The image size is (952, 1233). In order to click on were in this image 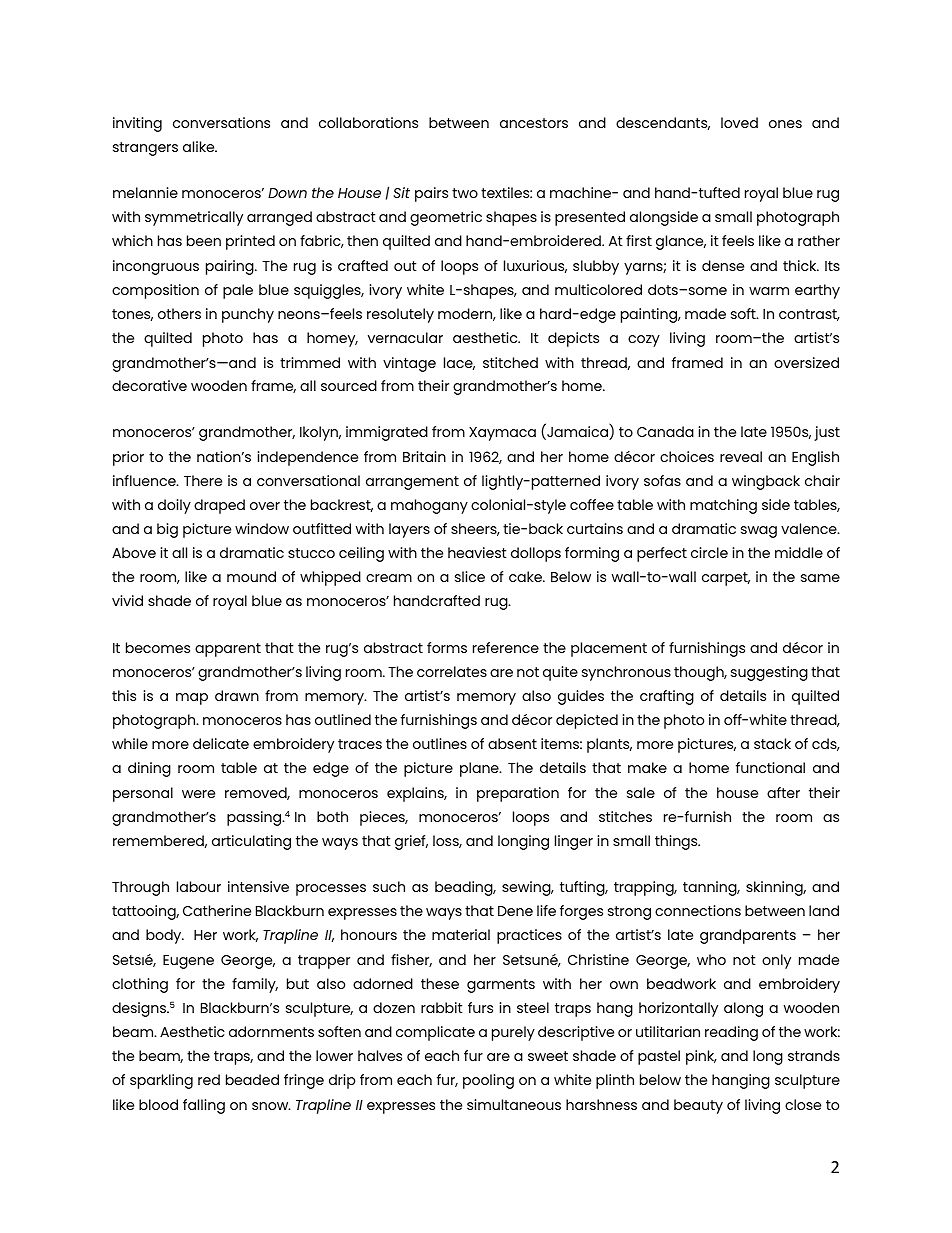, I will do `click(198, 794)`.
